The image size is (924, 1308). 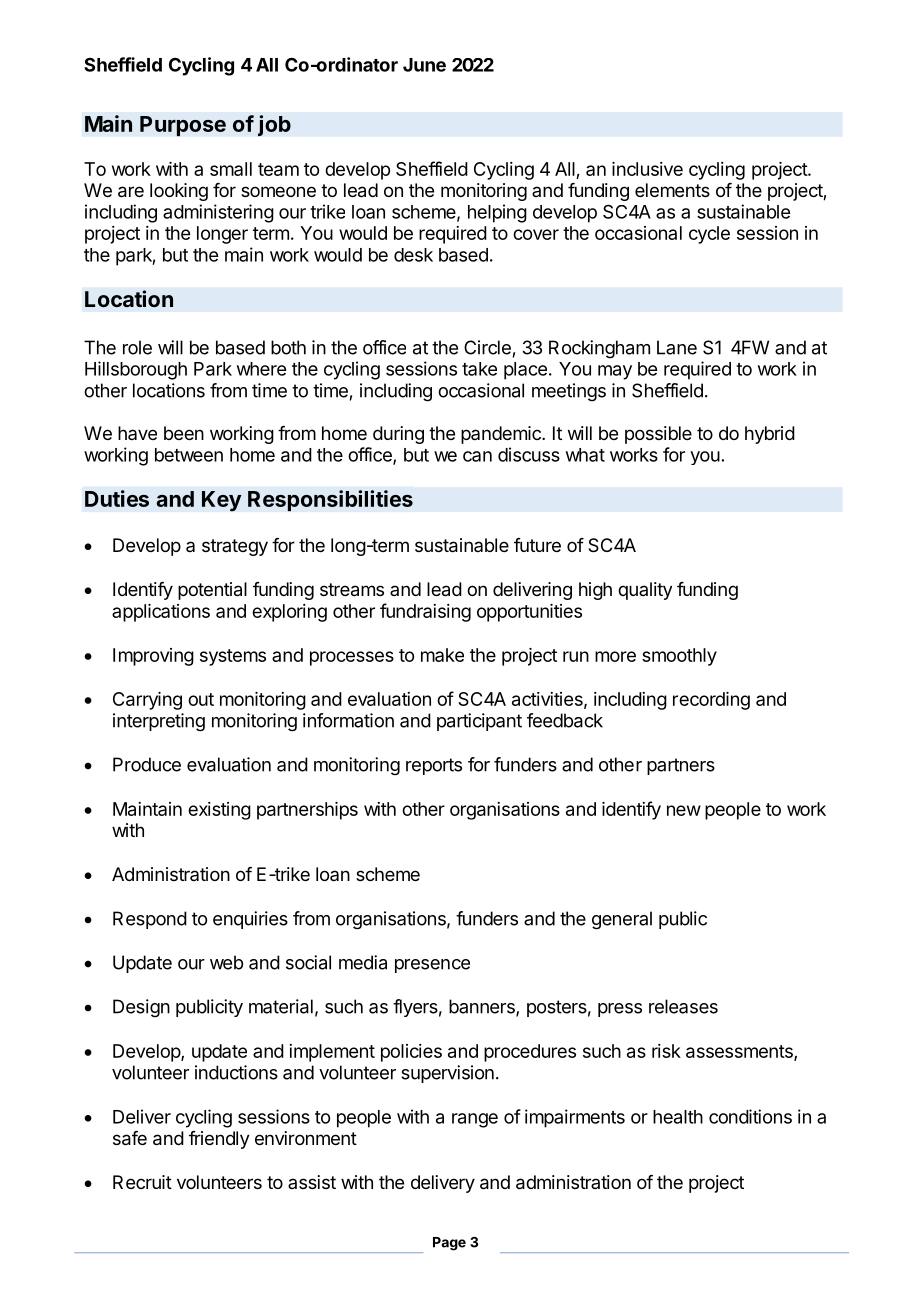 I want to click on general, so click(x=622, y=920).
